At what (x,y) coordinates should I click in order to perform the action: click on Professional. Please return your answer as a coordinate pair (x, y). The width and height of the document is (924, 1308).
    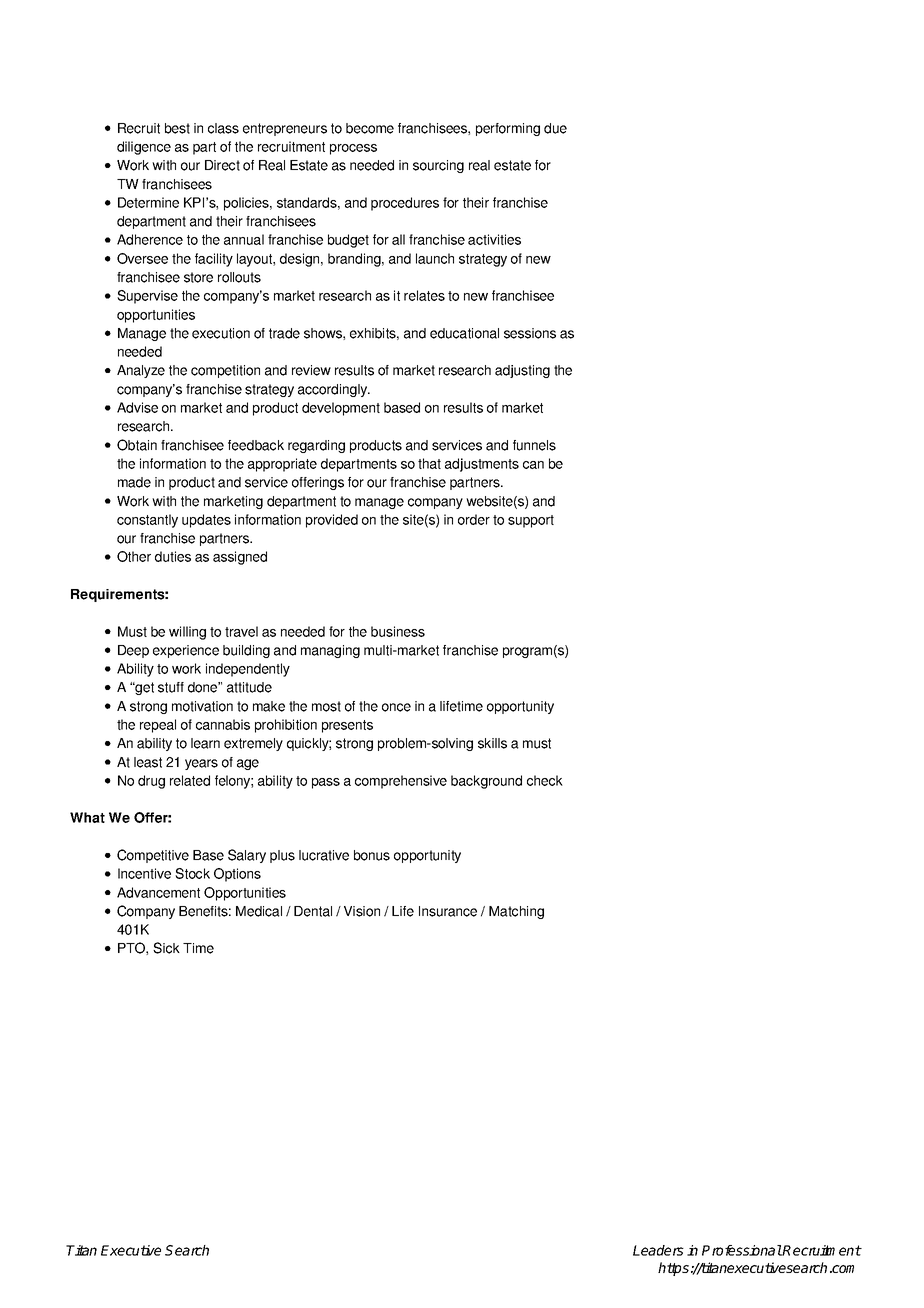
    Looking at the image, I should click on (742, 1250).
